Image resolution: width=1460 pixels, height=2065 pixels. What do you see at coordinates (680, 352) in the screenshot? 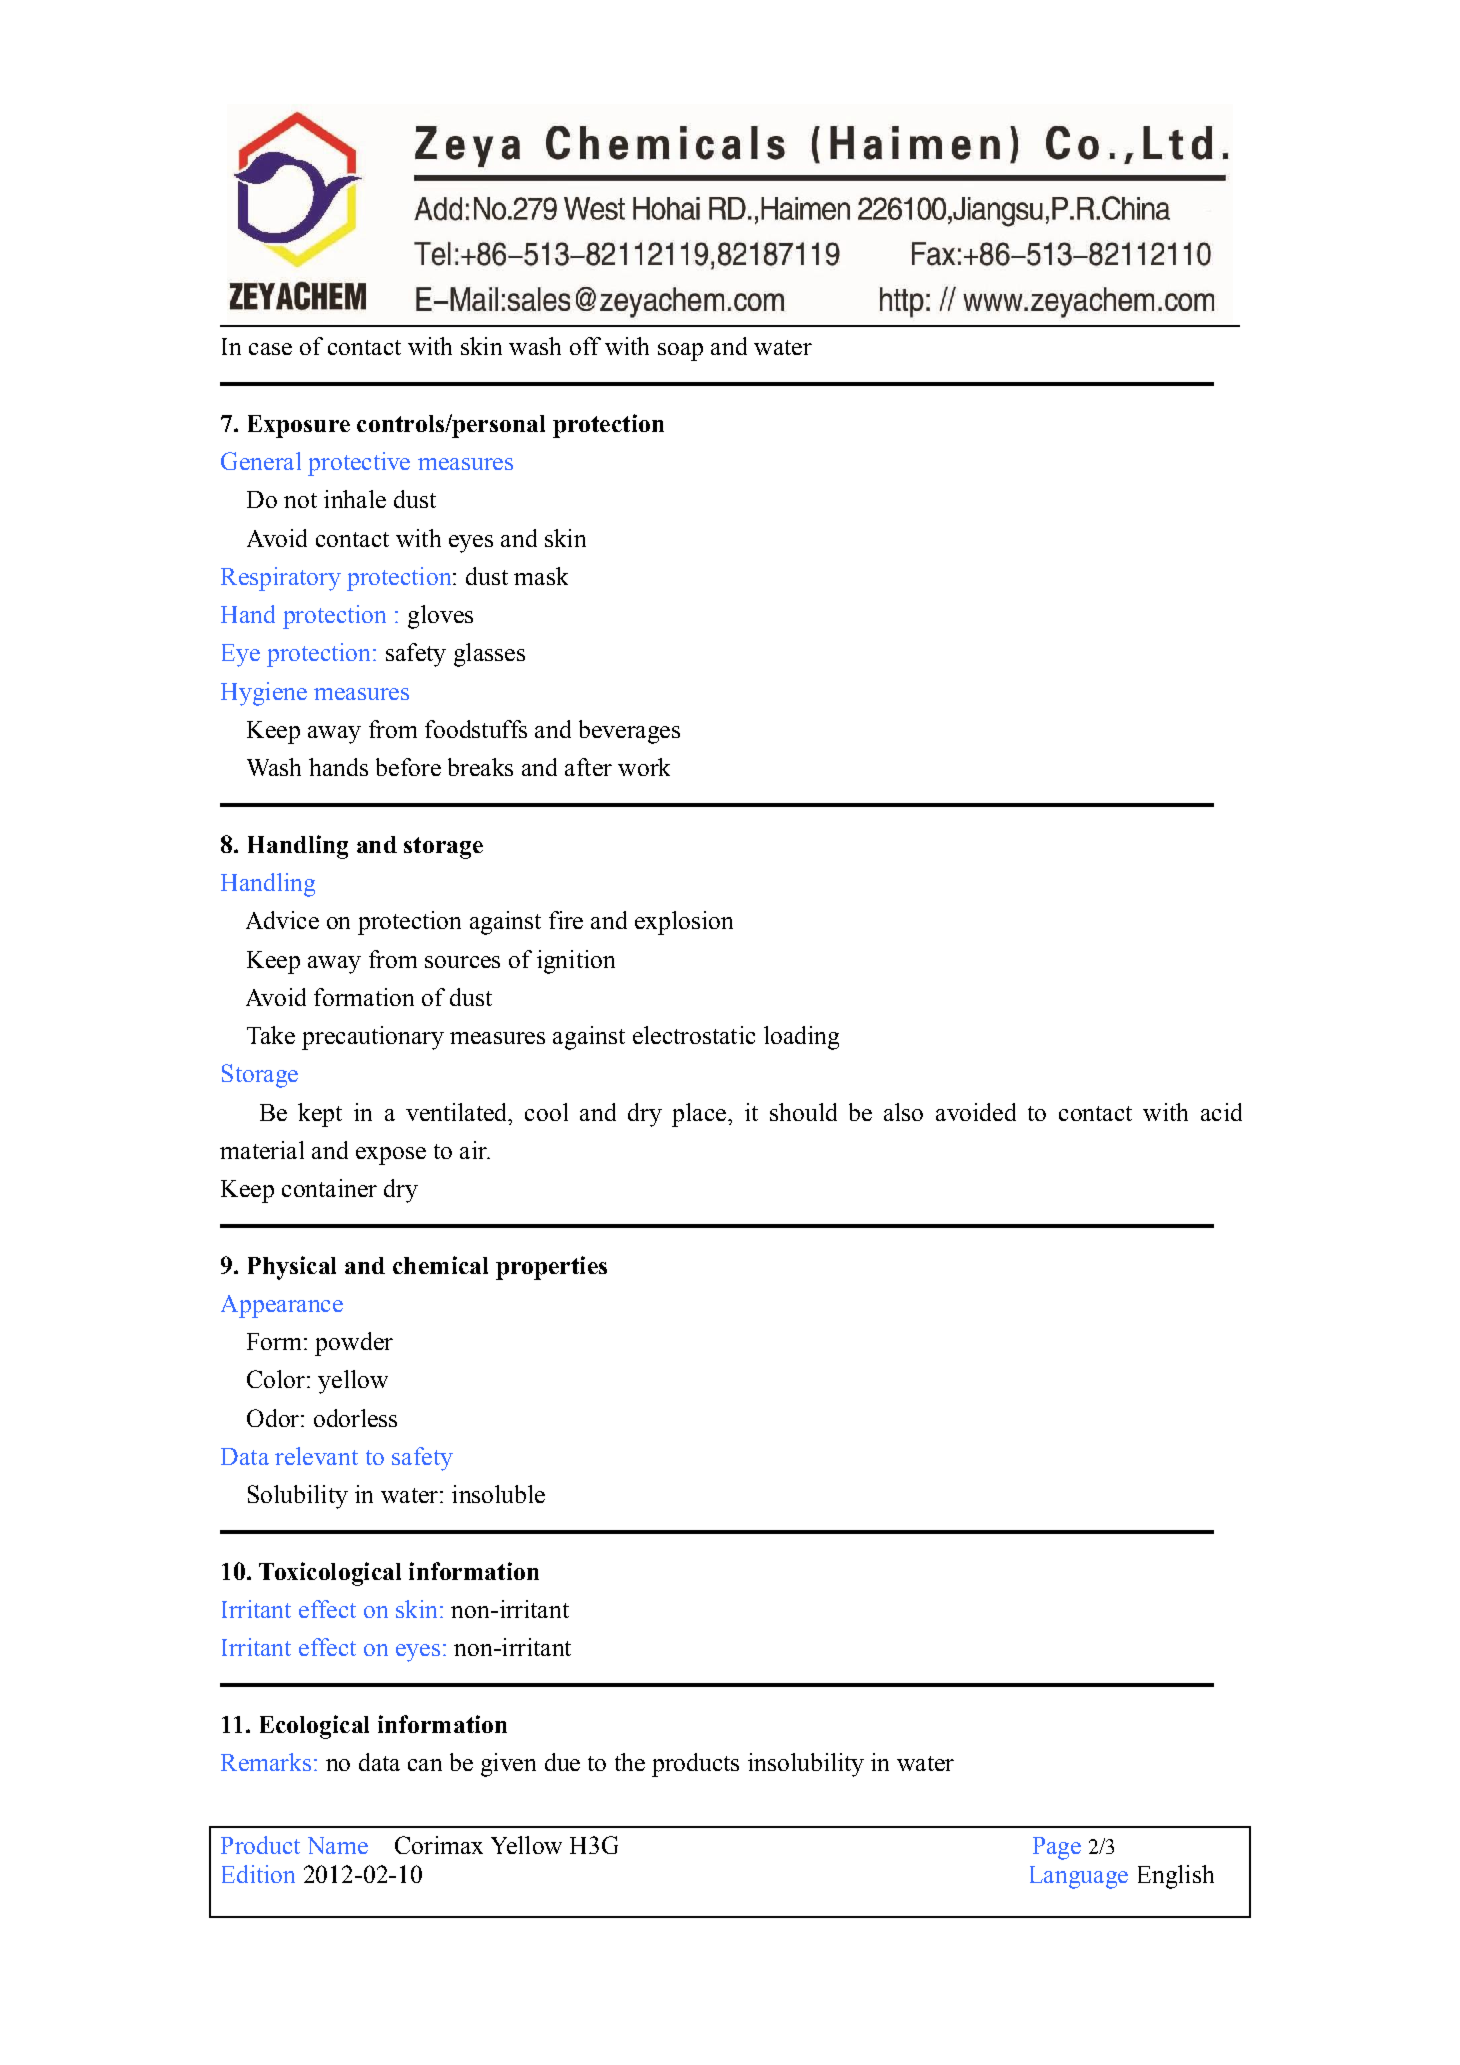
I see `soap` at bounding box center [680, 352].
